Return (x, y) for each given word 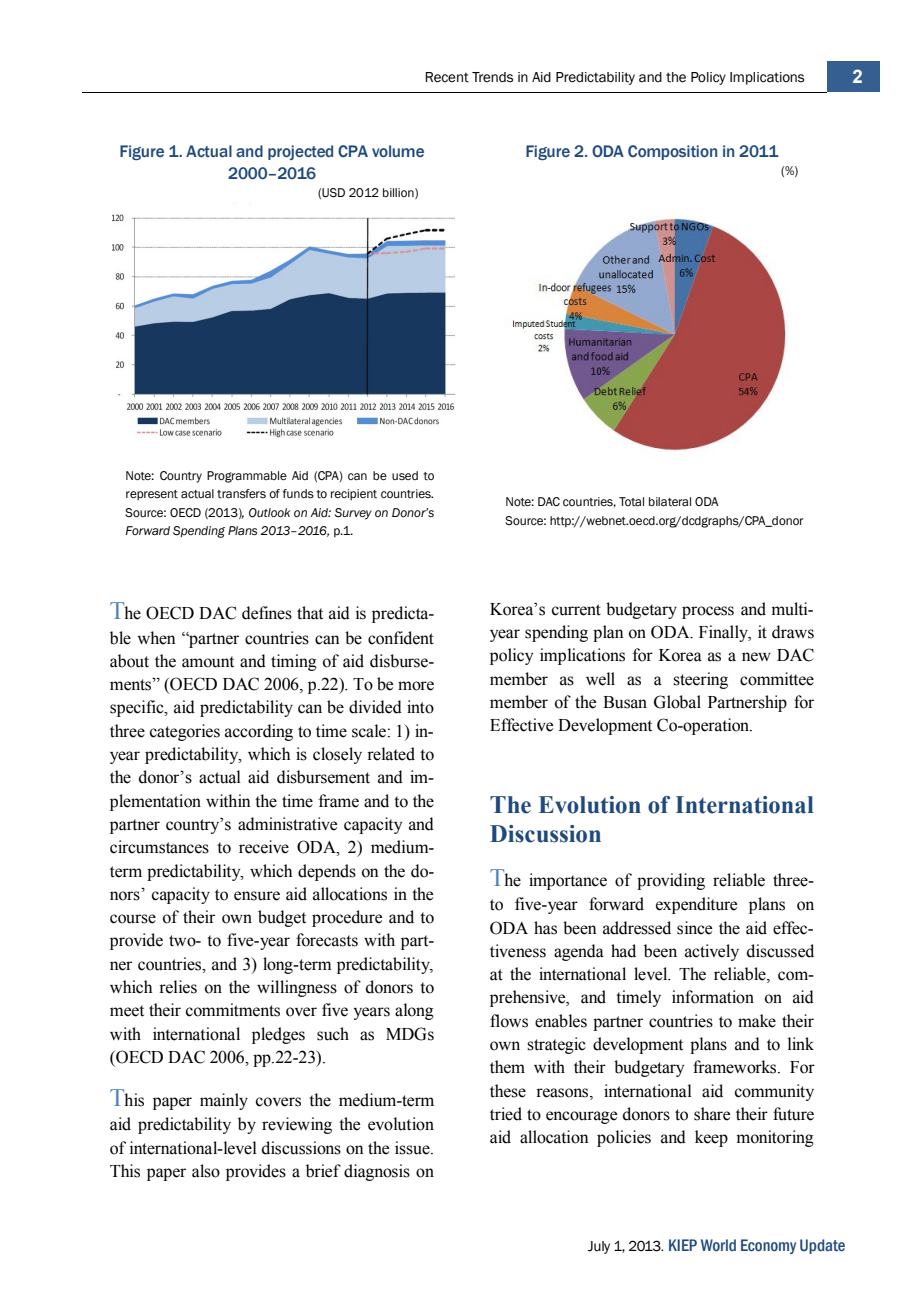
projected (300, 152)
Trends (492, 77)
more (416, 686)
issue (413, 1148)
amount (208, 662)
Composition (672, 152)
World (718, 1245)
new (756, 657)
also (206, 1171)
